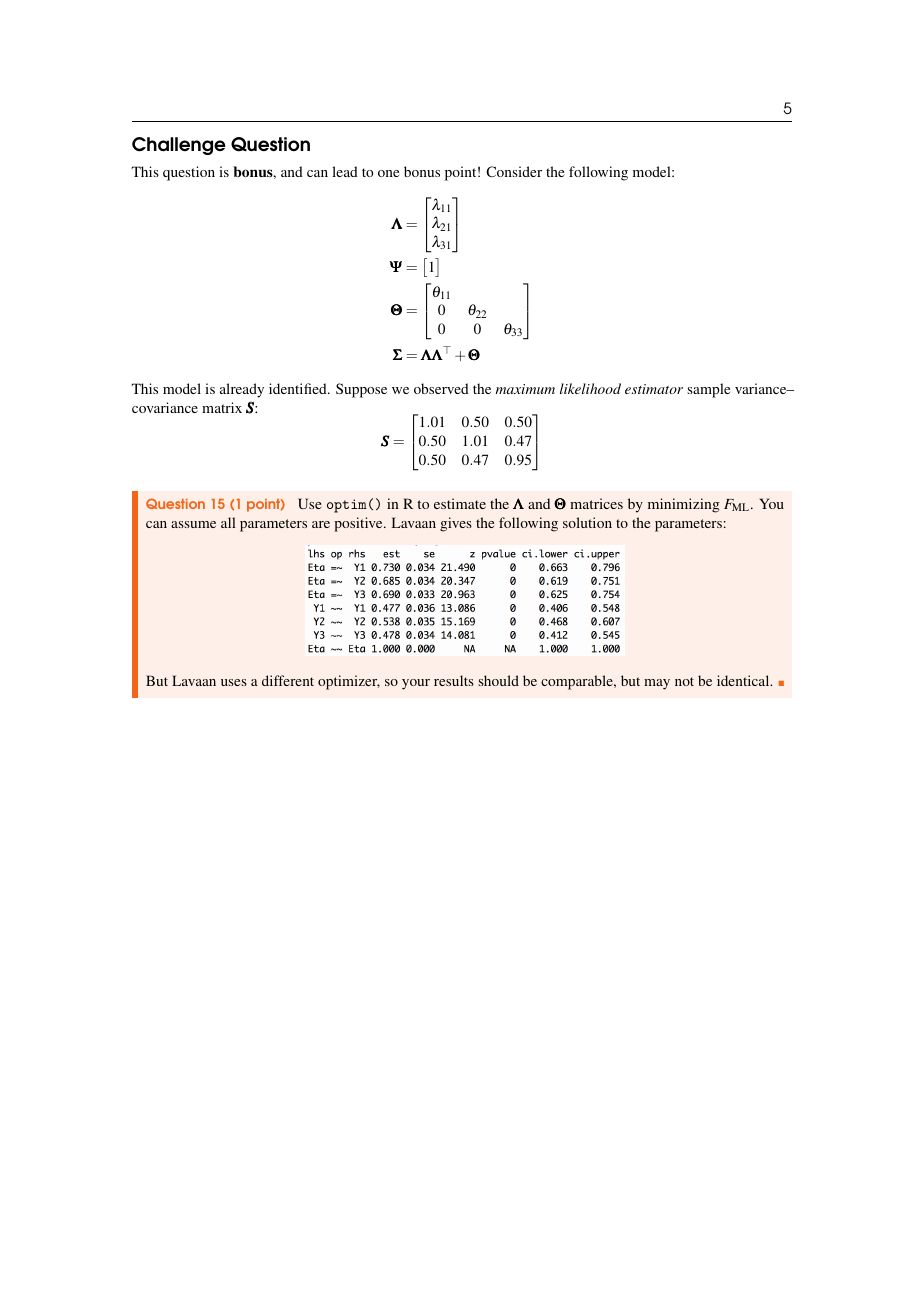 The height and width of the image is (1308, 924). Describe the element at coordinates (179, 146) in the image. I see `Challenge` at that location.
